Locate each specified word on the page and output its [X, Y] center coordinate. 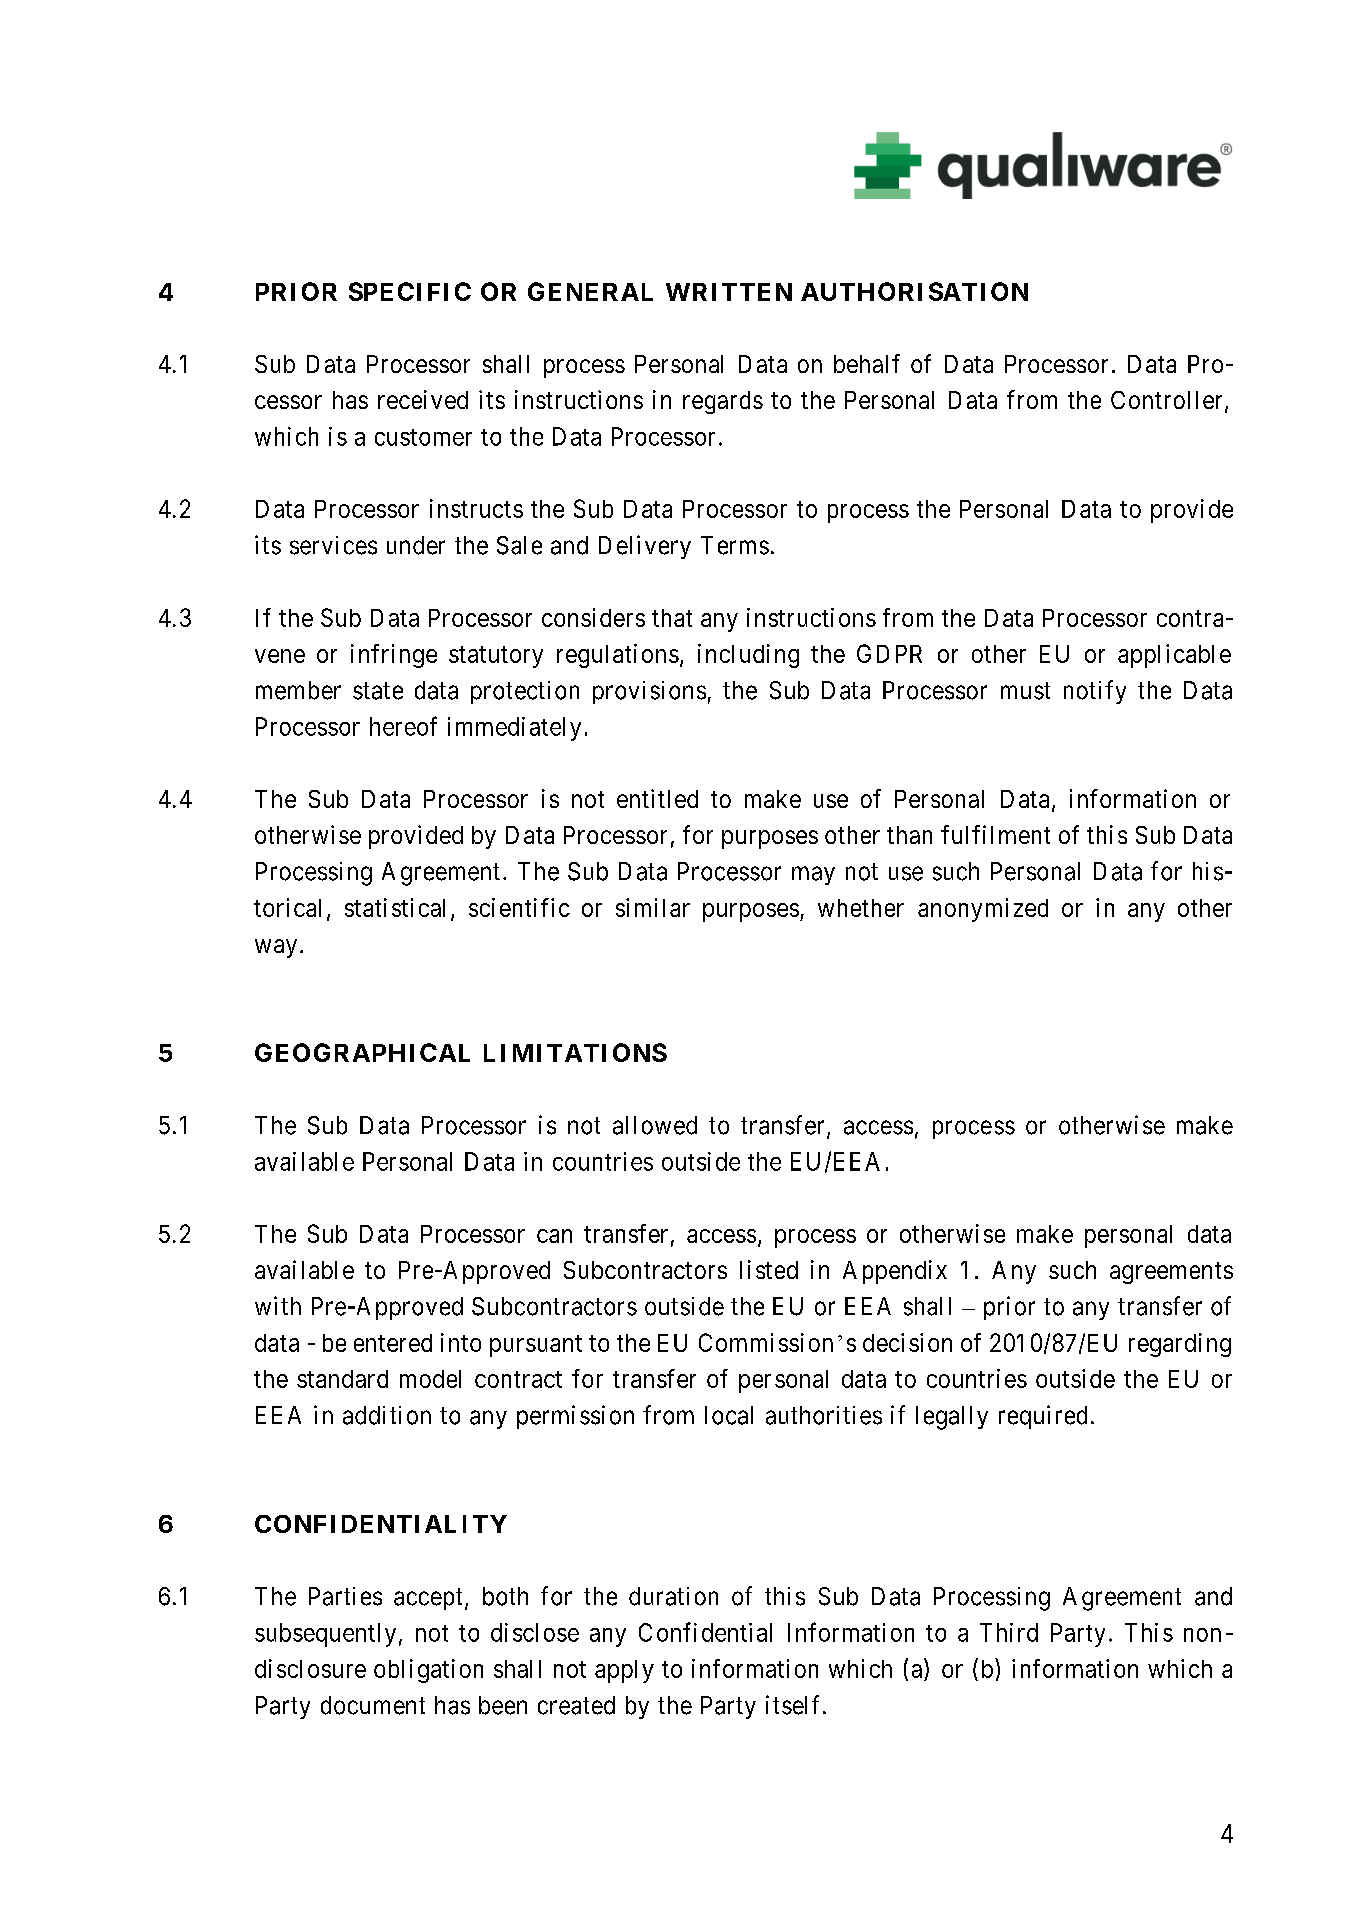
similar [653, 907]
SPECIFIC [410, 291]
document [373, 1705]
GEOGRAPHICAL [362, 1052]
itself [795, 1705]
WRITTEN [729, 292]
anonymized [983, 910]
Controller [1166, 400]
